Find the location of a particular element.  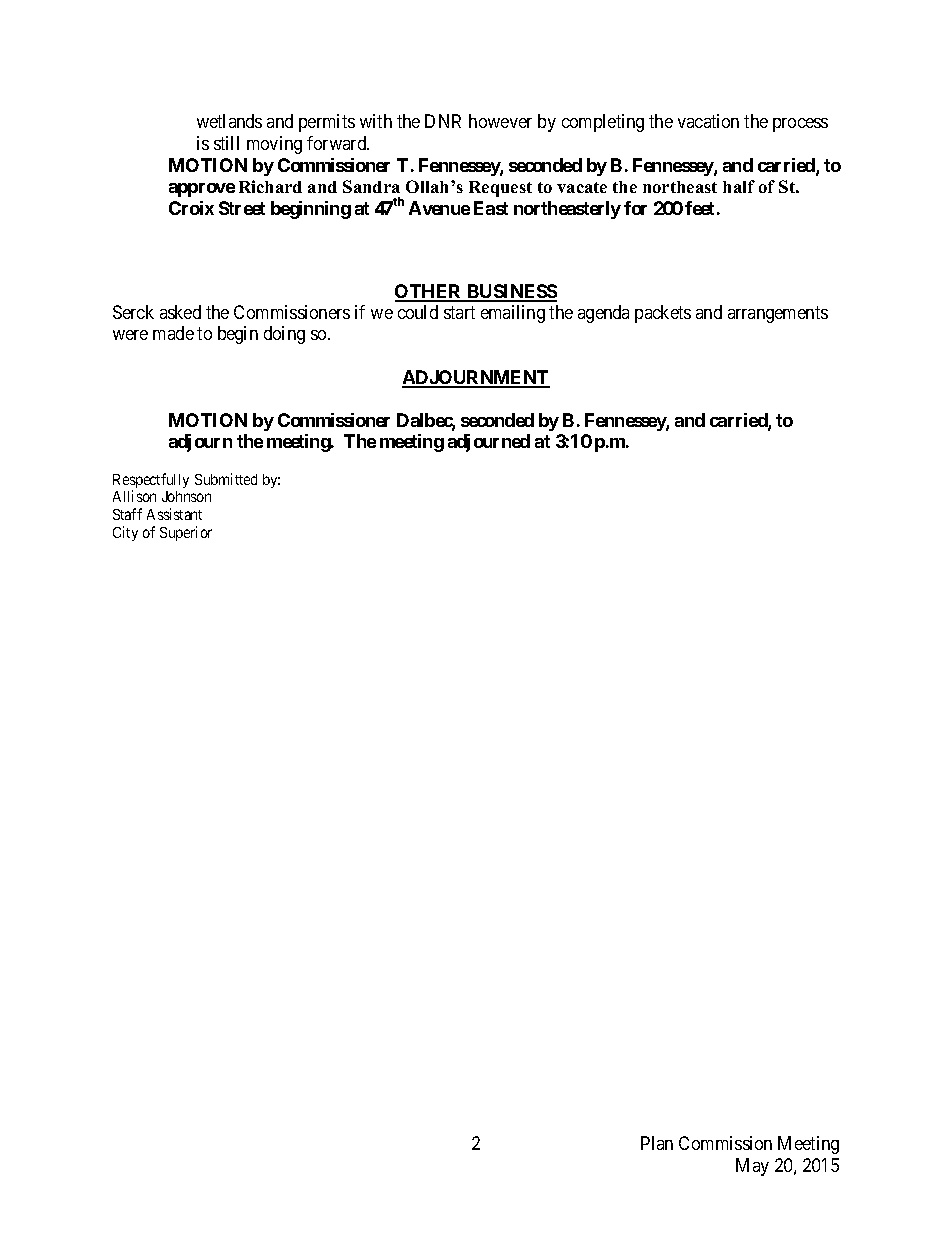

Superior is located at coordinates (186, 533).
